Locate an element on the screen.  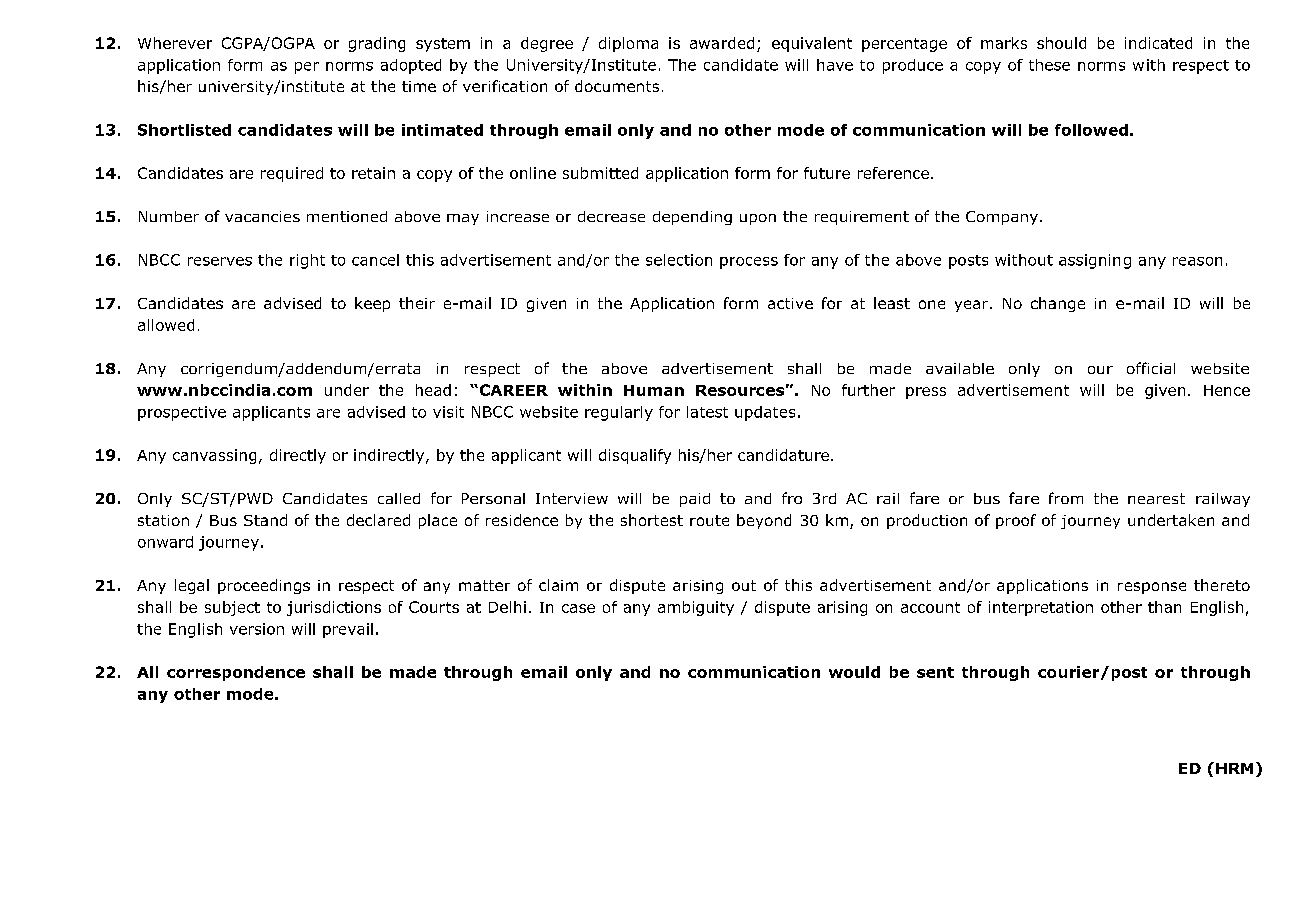
these is located at coordinates (1049, 65).
